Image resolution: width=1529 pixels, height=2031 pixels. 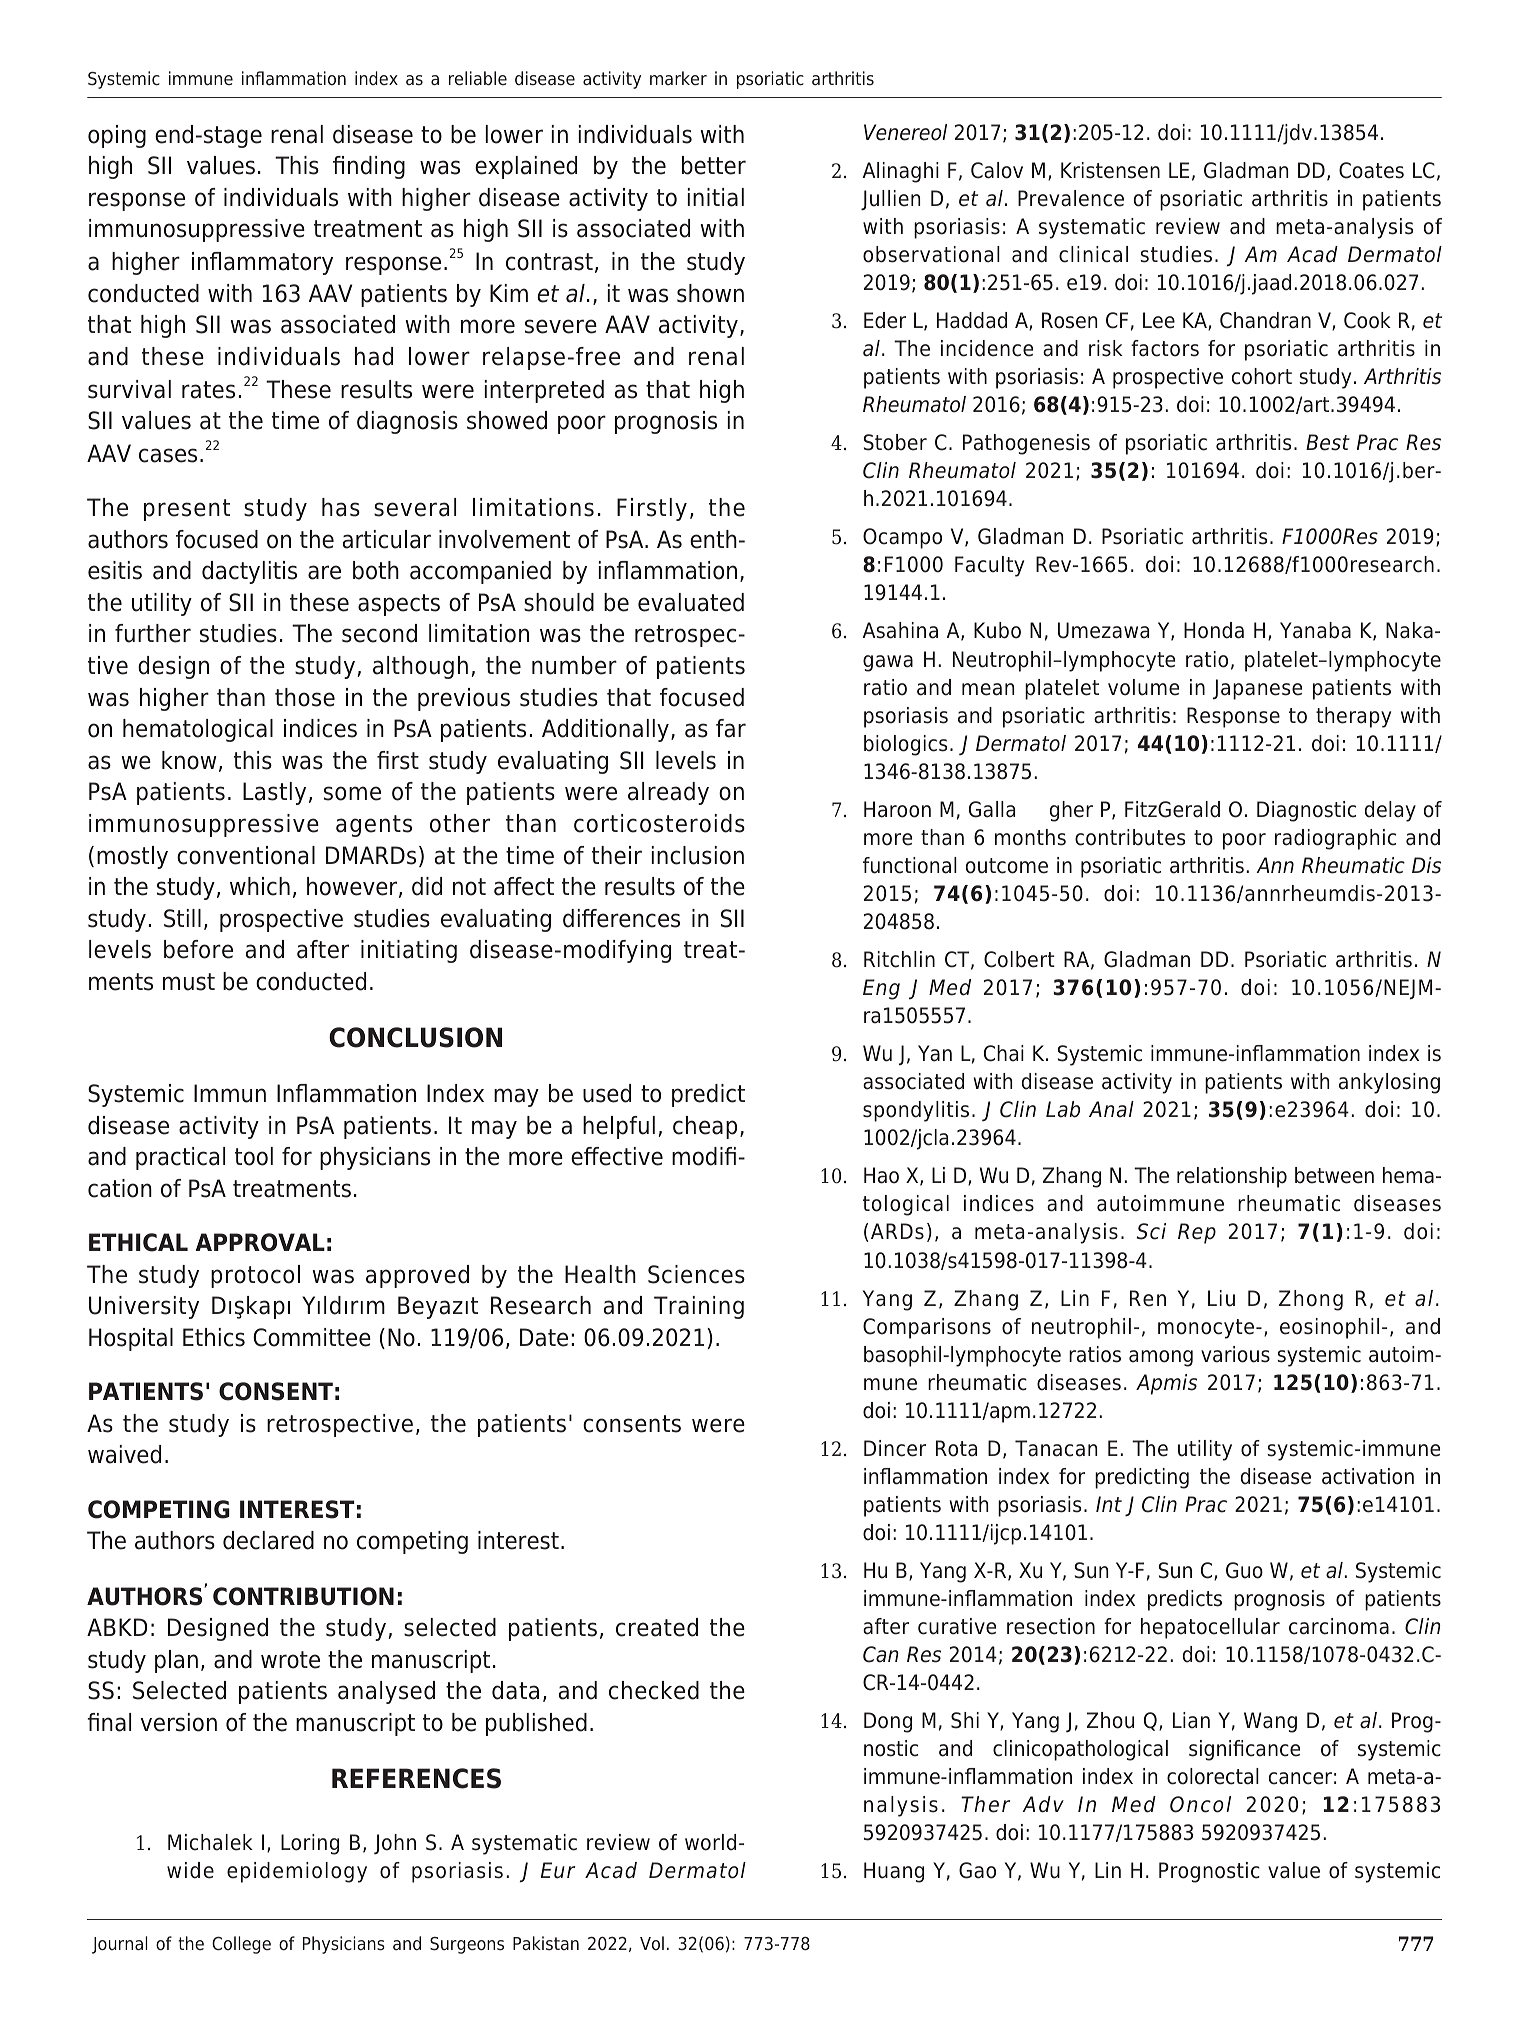 What do you see at coordinates (731, 728) in the document?
I see `far` at bounding box center [731, 728].
